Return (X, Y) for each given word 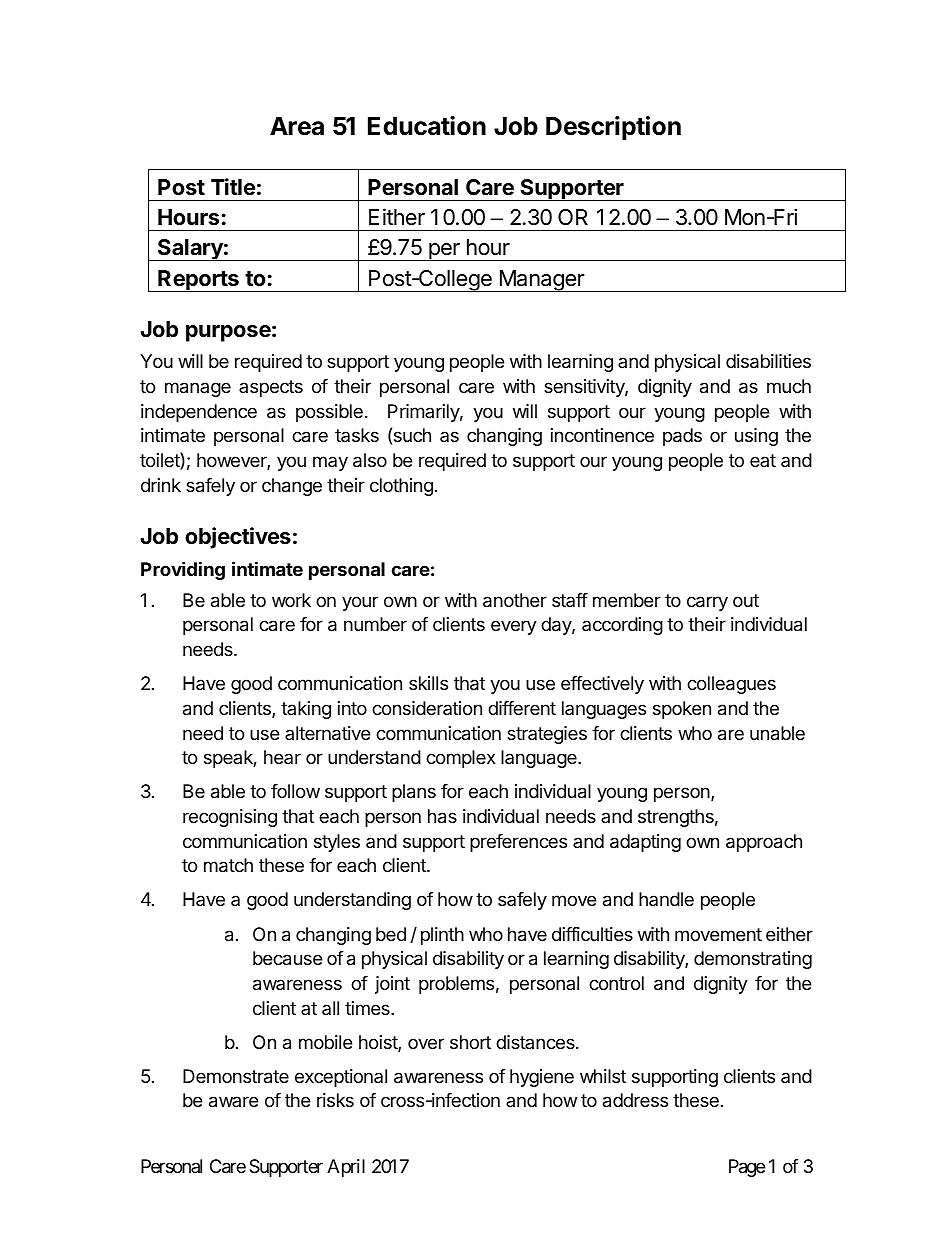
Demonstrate (236, 1076)
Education (427, 126)
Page (747, 1168)
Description (613, 128)
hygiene (542, 1078)
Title (233, 186)
